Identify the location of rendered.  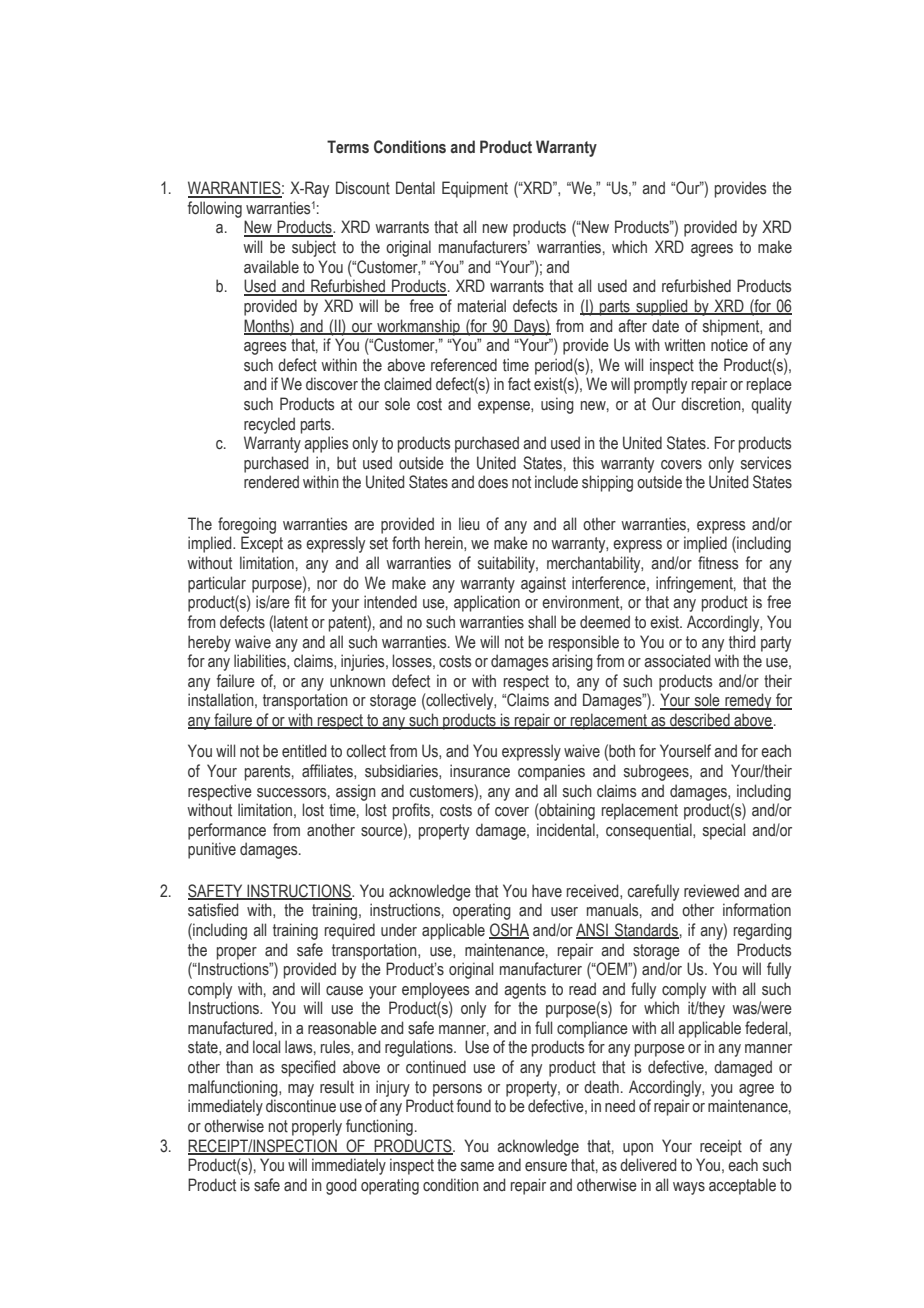
(271, 482).
